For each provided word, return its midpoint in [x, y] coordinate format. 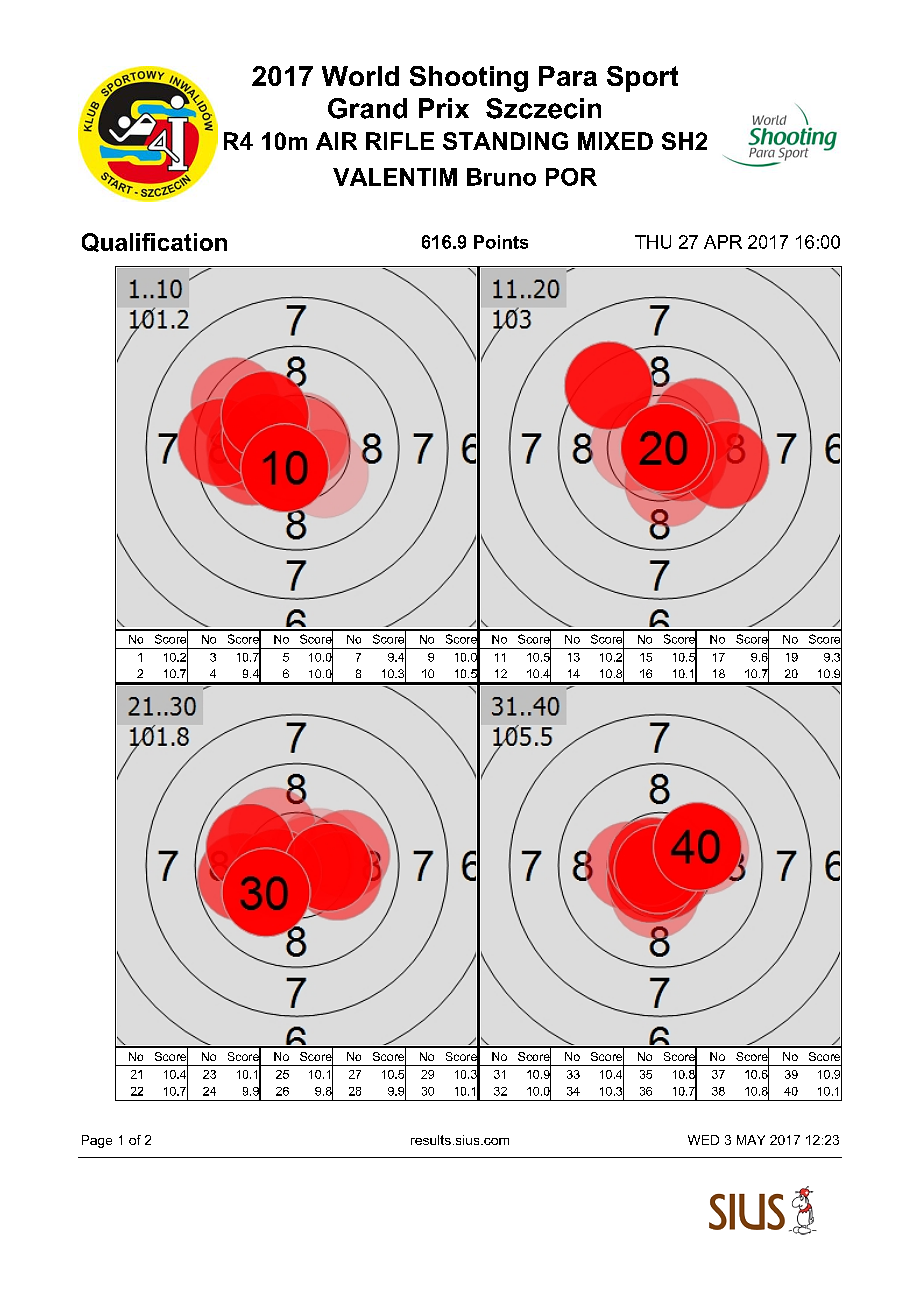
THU [653, 242]
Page [97, 1141]
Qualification [154, 242]
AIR [336, 141]
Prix [444, 108]
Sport [642, 79]
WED [703, 1140]
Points [501, 242]
